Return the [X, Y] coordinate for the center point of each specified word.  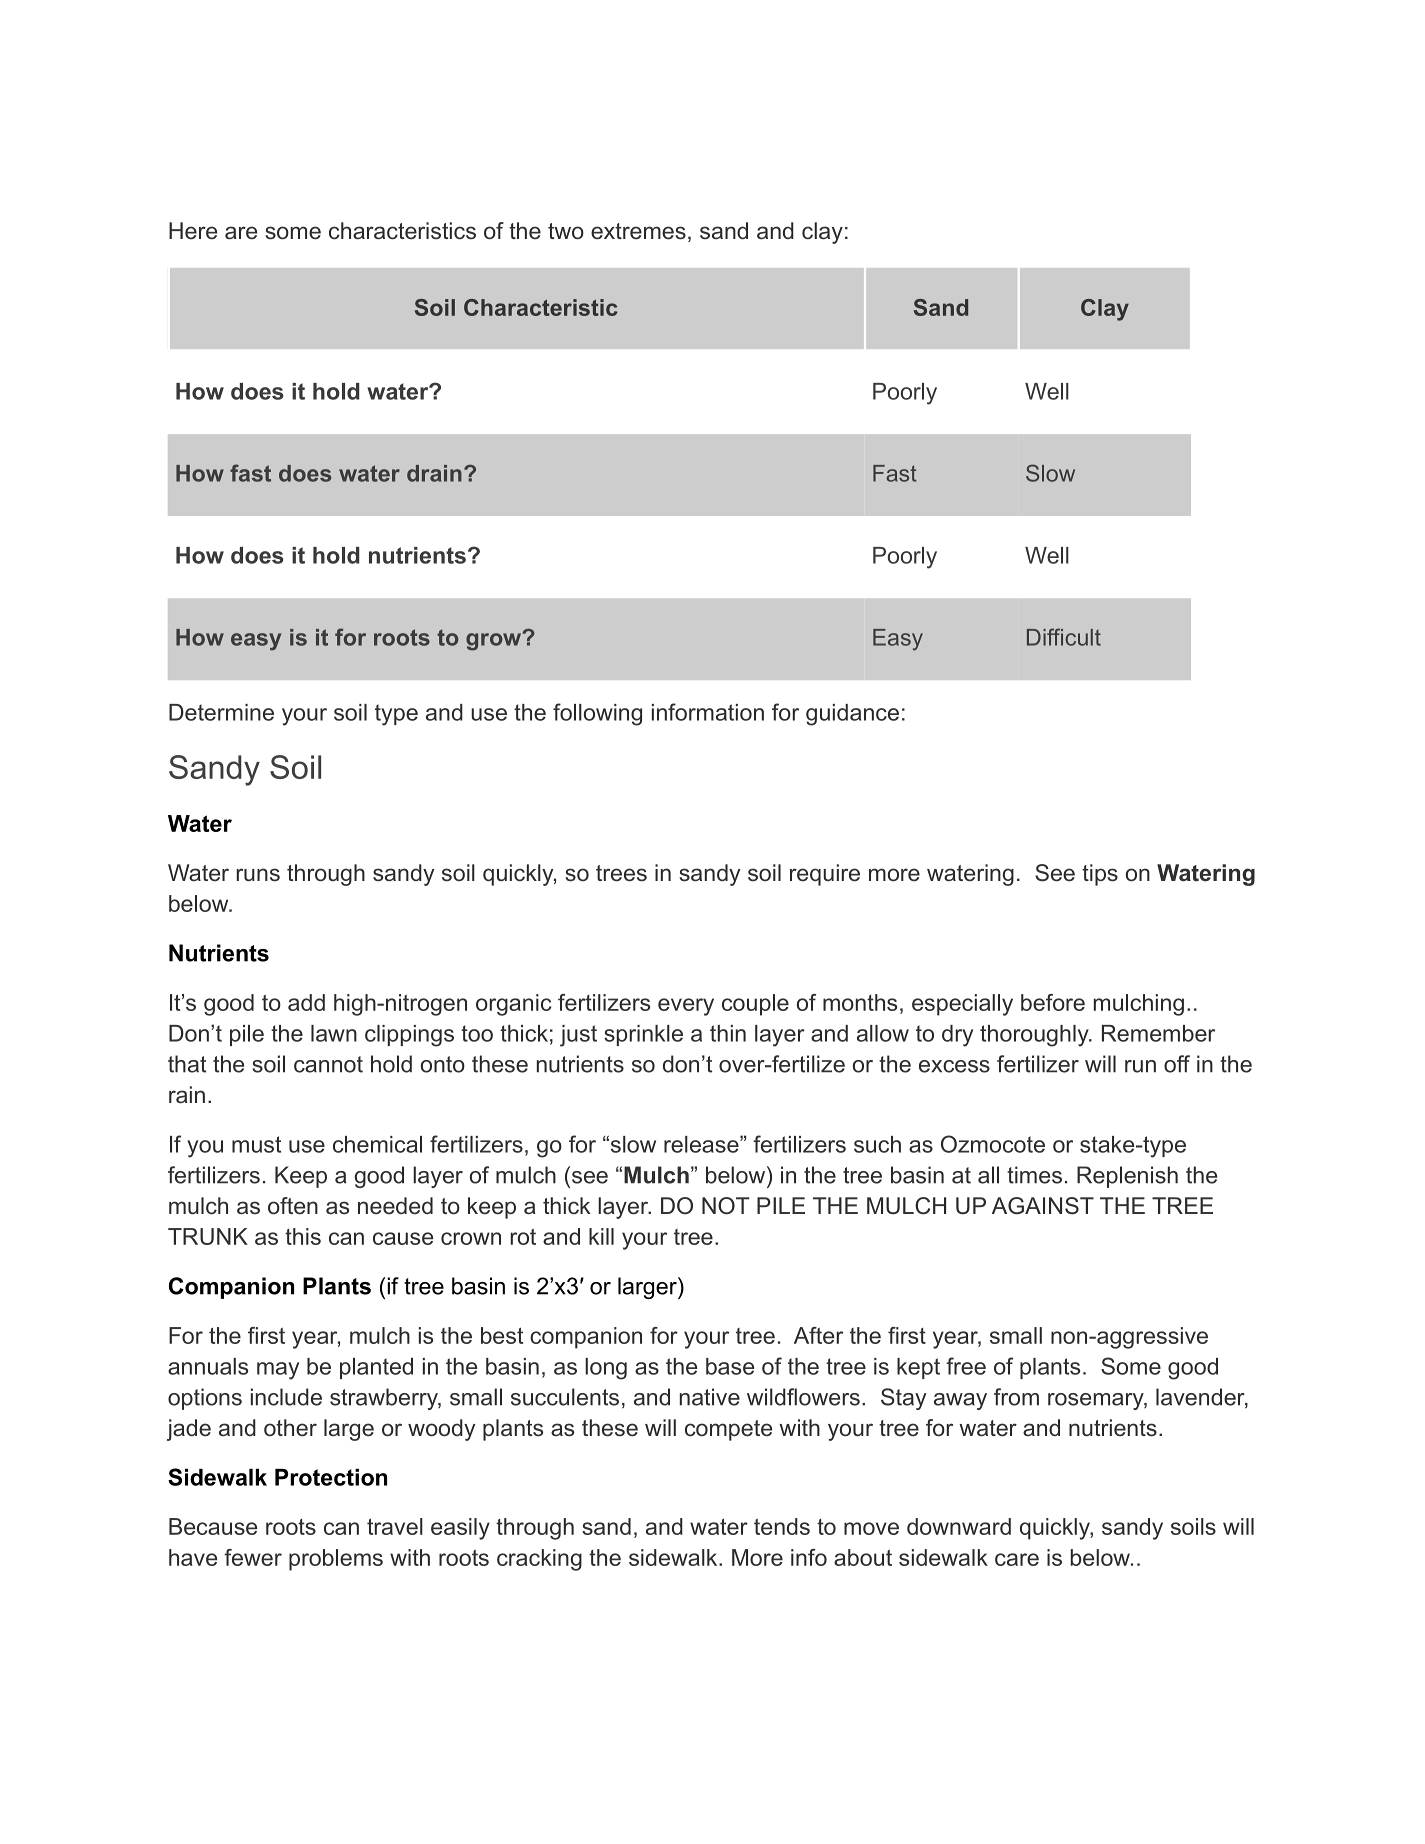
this [303, 1236]
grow [495, 641]
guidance [852, 715]
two [566, 231]
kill [601, 1236]
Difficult [1064, 637]
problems [336, 1560]
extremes [638, 231]
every [686, 1007]
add [306, 1002]
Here [193, 231]
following [597, 714]
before [1053, 1002]
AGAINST [1043, 1206]
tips [1100, 875]
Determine [221, 712]
